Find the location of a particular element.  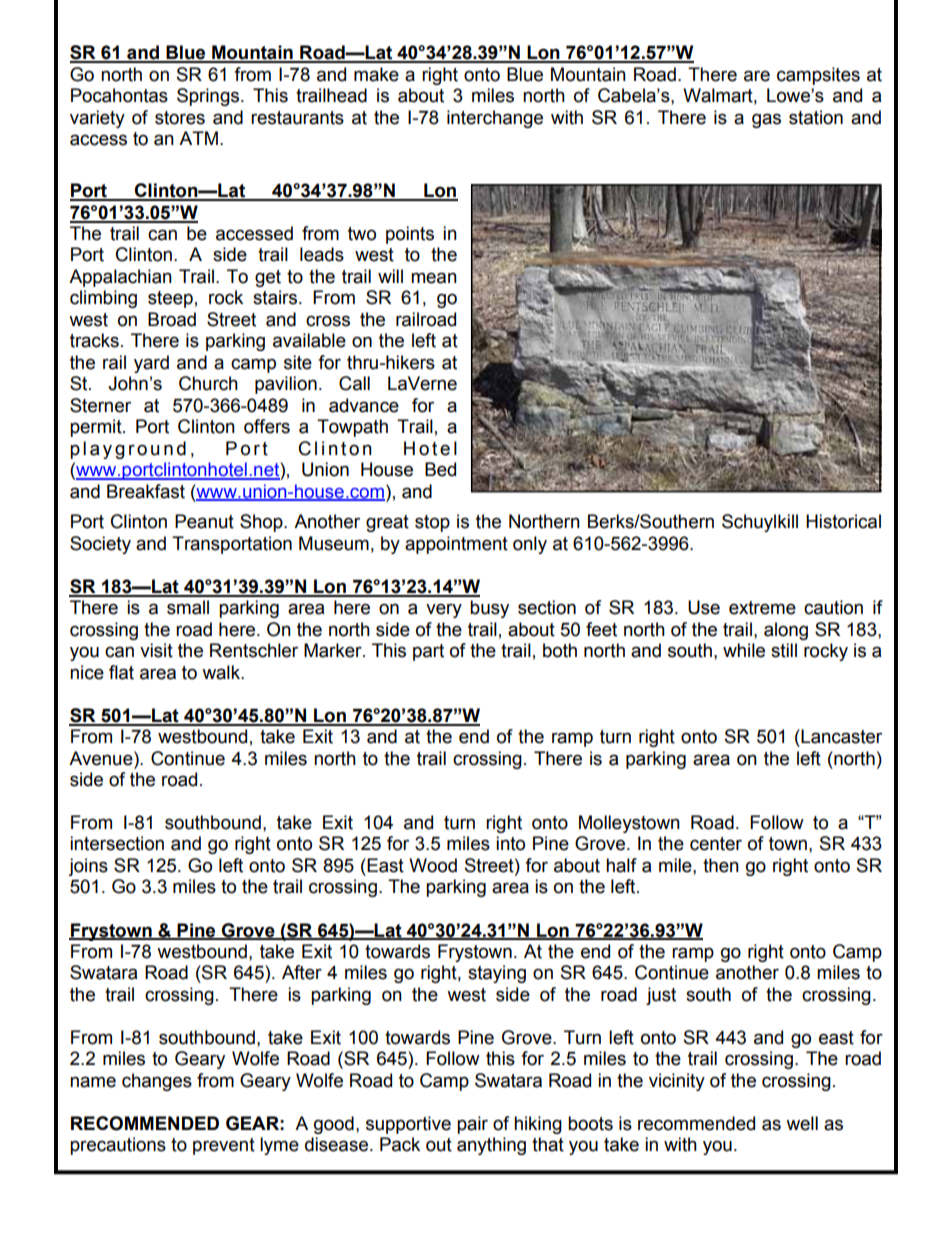

yard is located at coordinates (151, 364).
